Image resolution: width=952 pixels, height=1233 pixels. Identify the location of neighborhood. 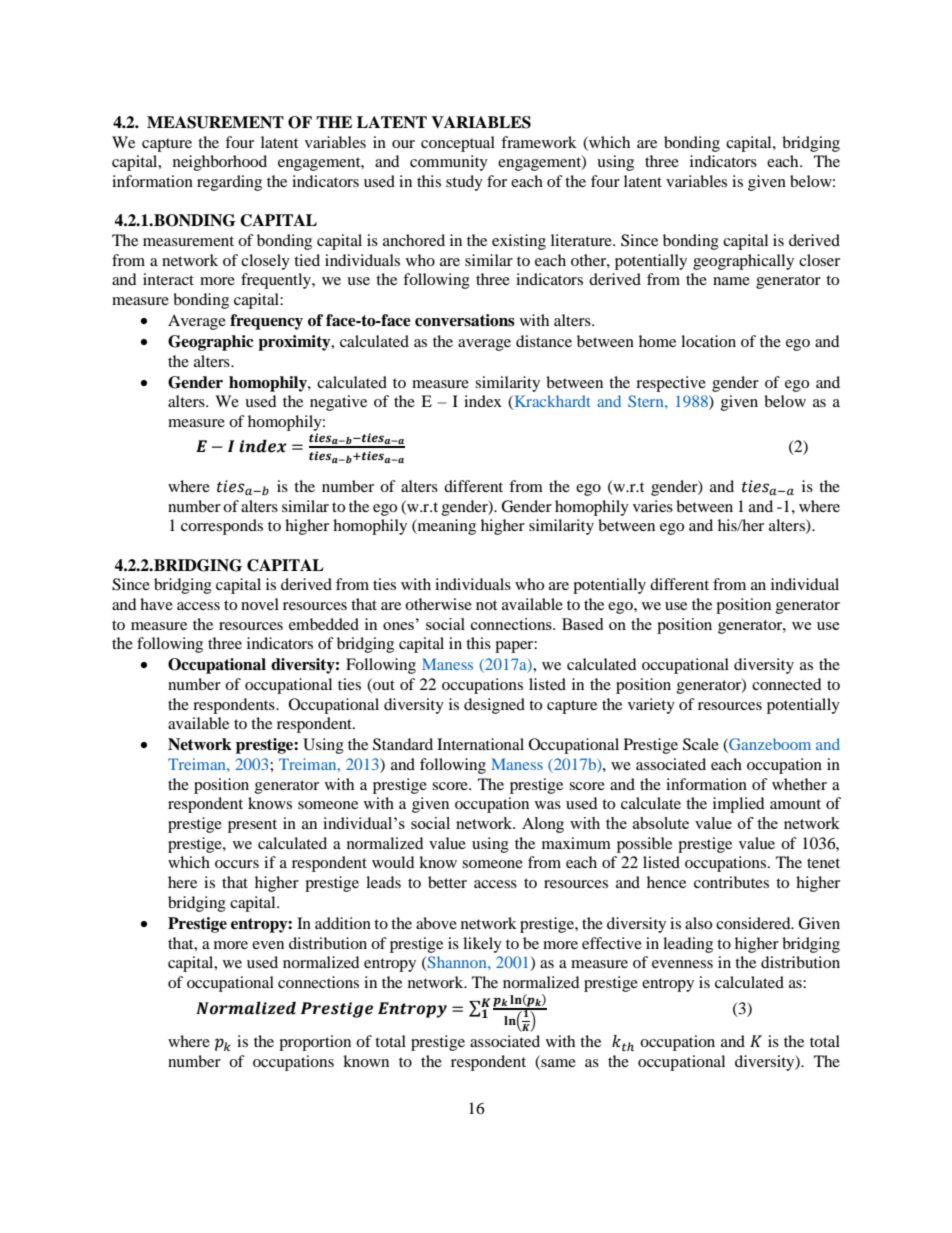
(220, 163).
